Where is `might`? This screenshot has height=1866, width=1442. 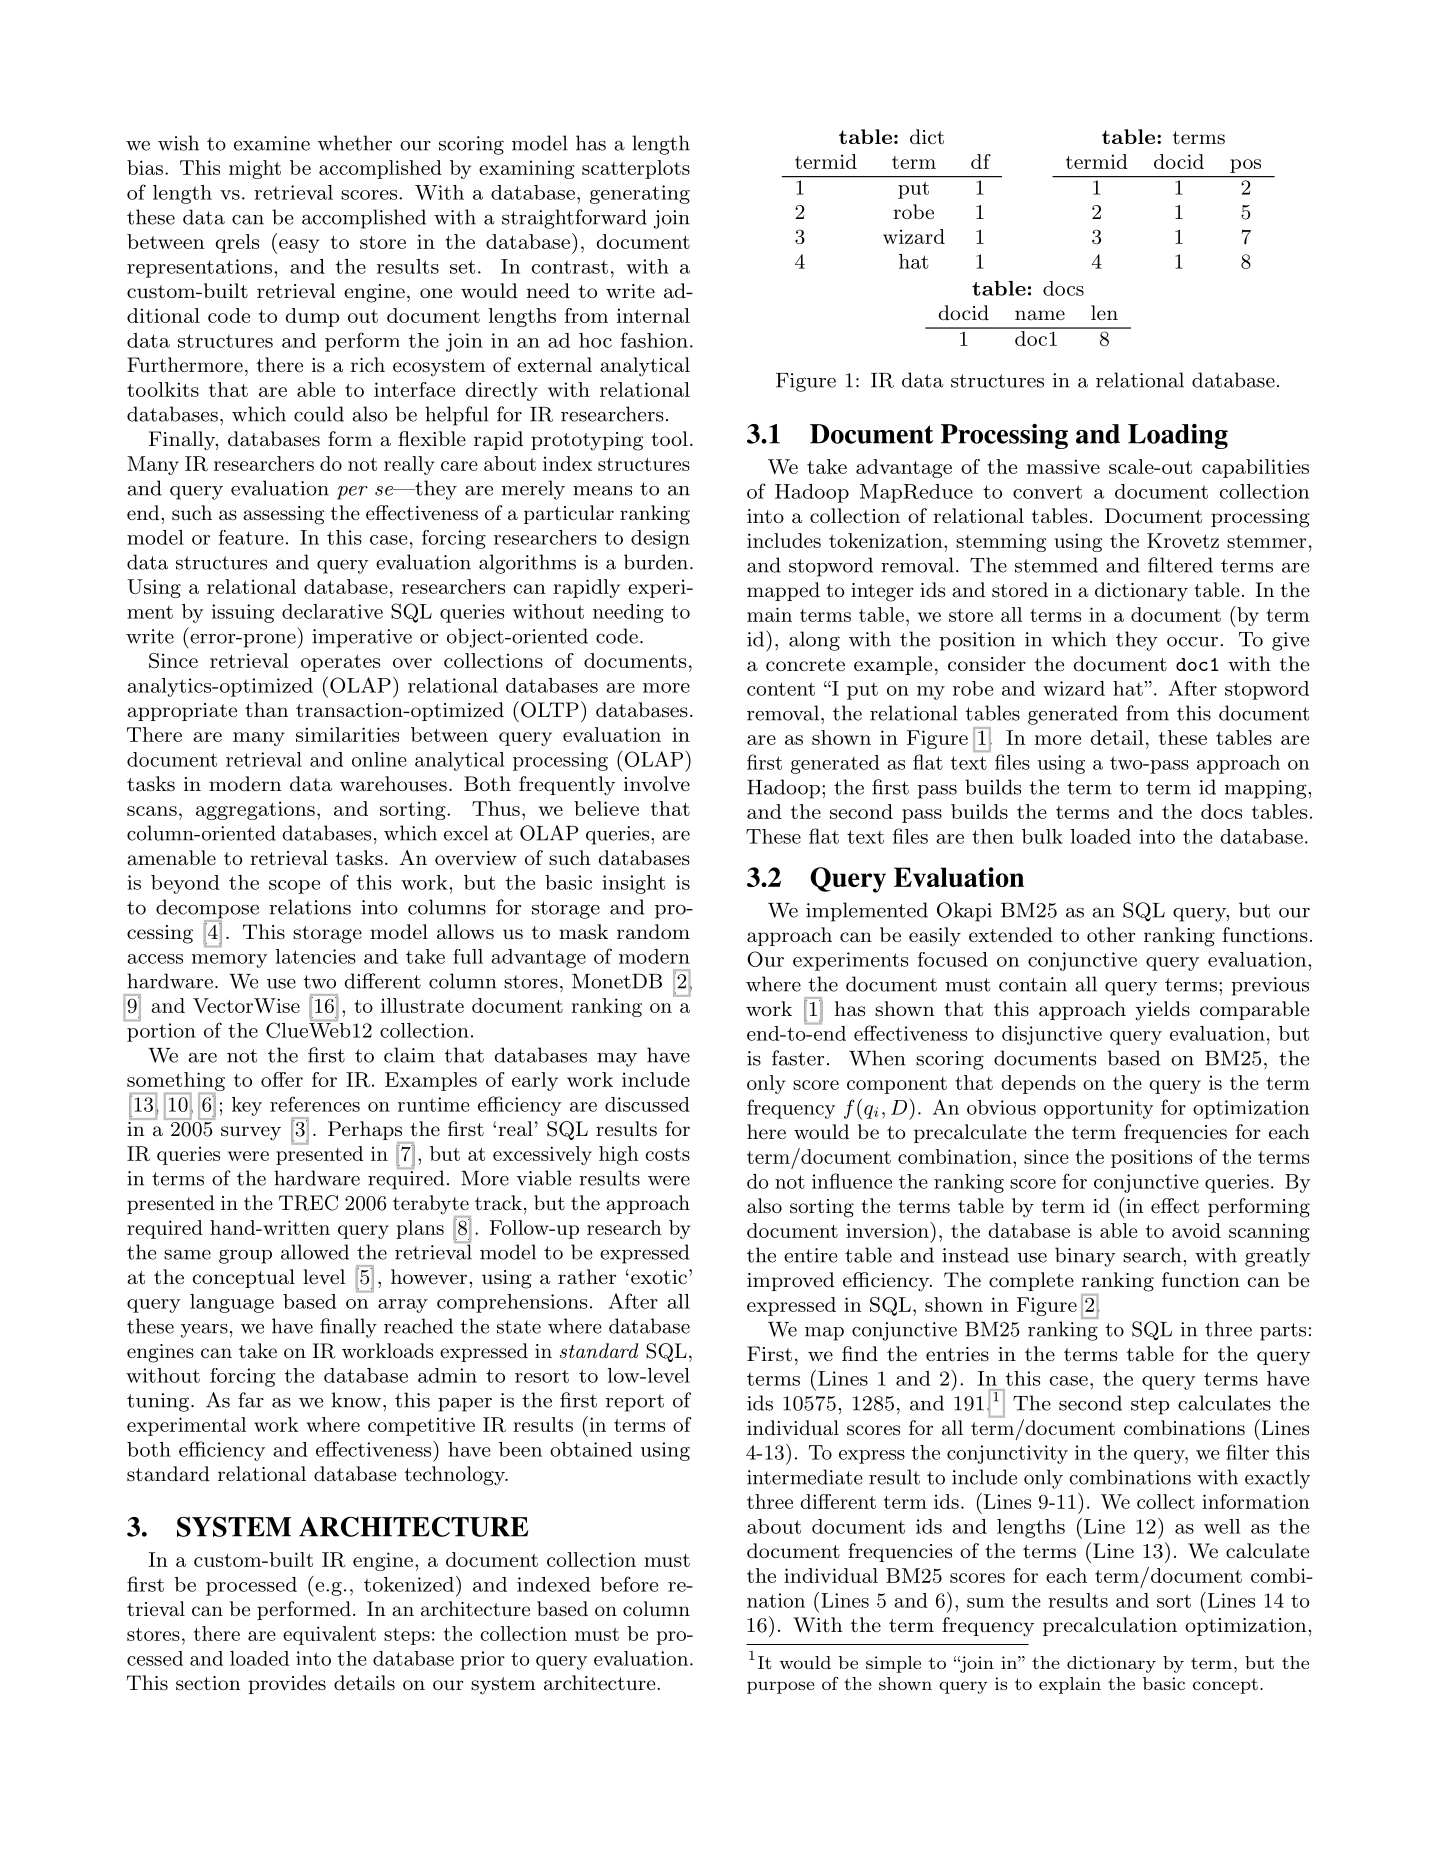 might is located at coordinates (255, 169).
